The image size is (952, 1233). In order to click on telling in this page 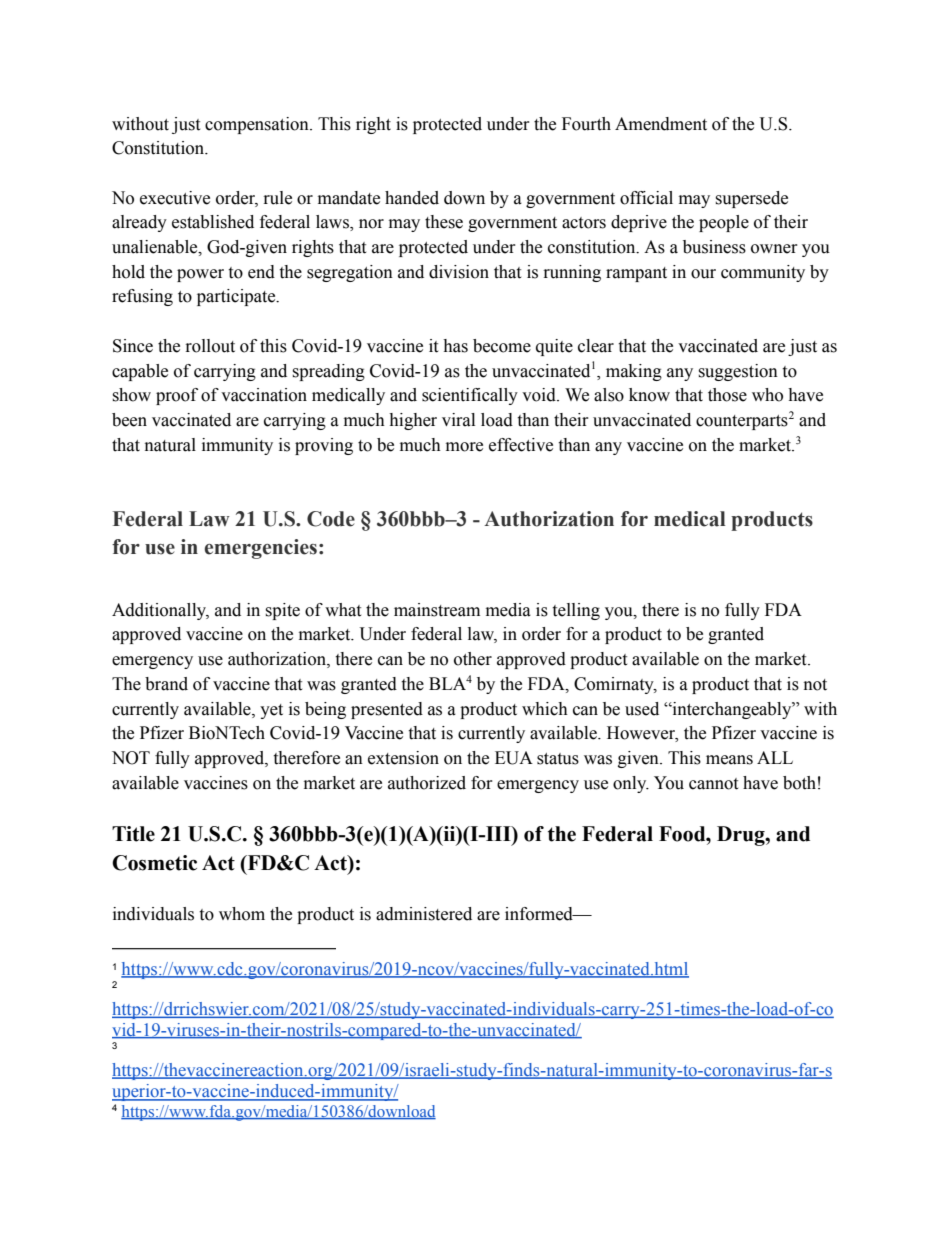, I will do `click(576, 611)`.
